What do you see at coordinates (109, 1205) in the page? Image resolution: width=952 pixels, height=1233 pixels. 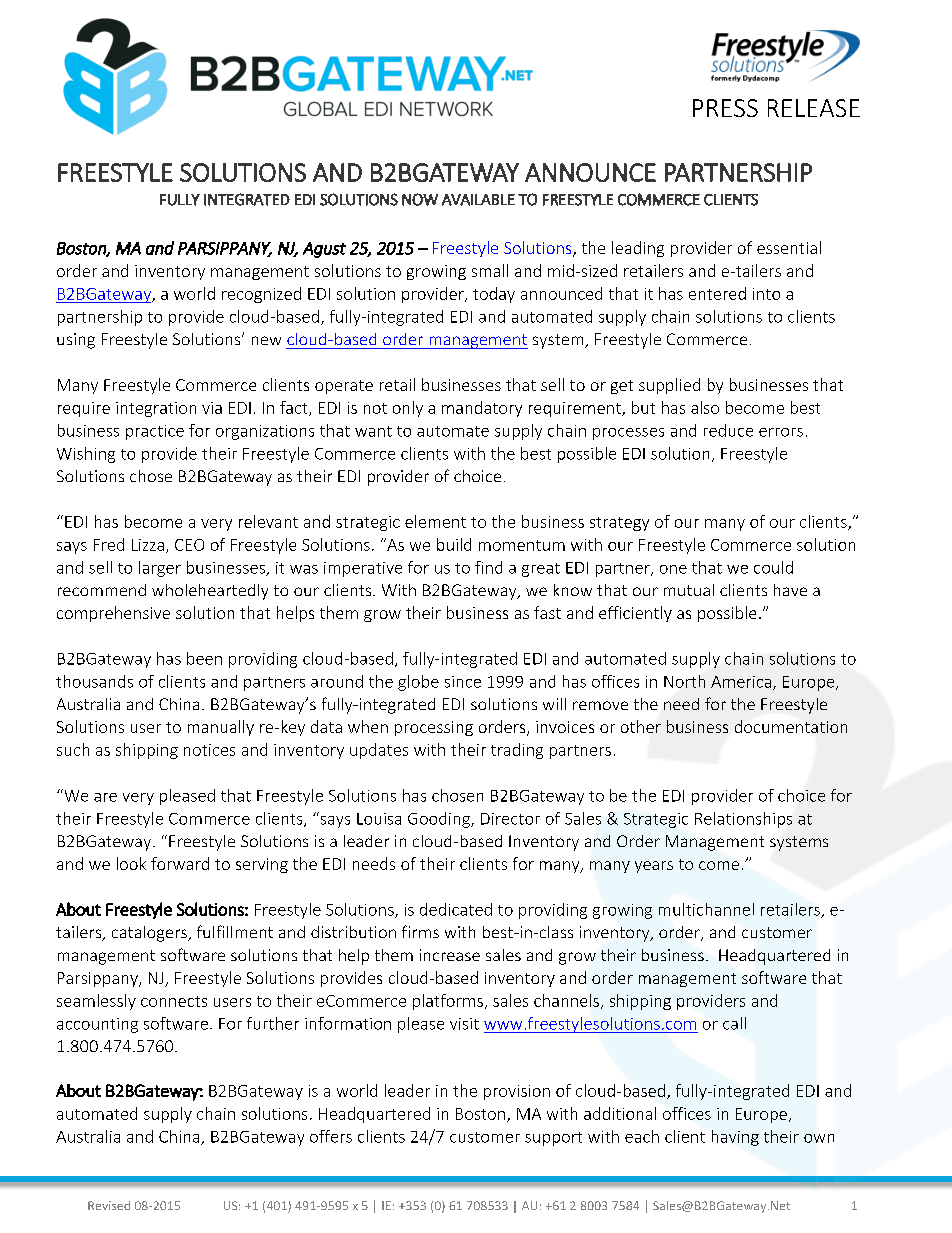 I see `Revised` at bounding box center [109, 1205].
